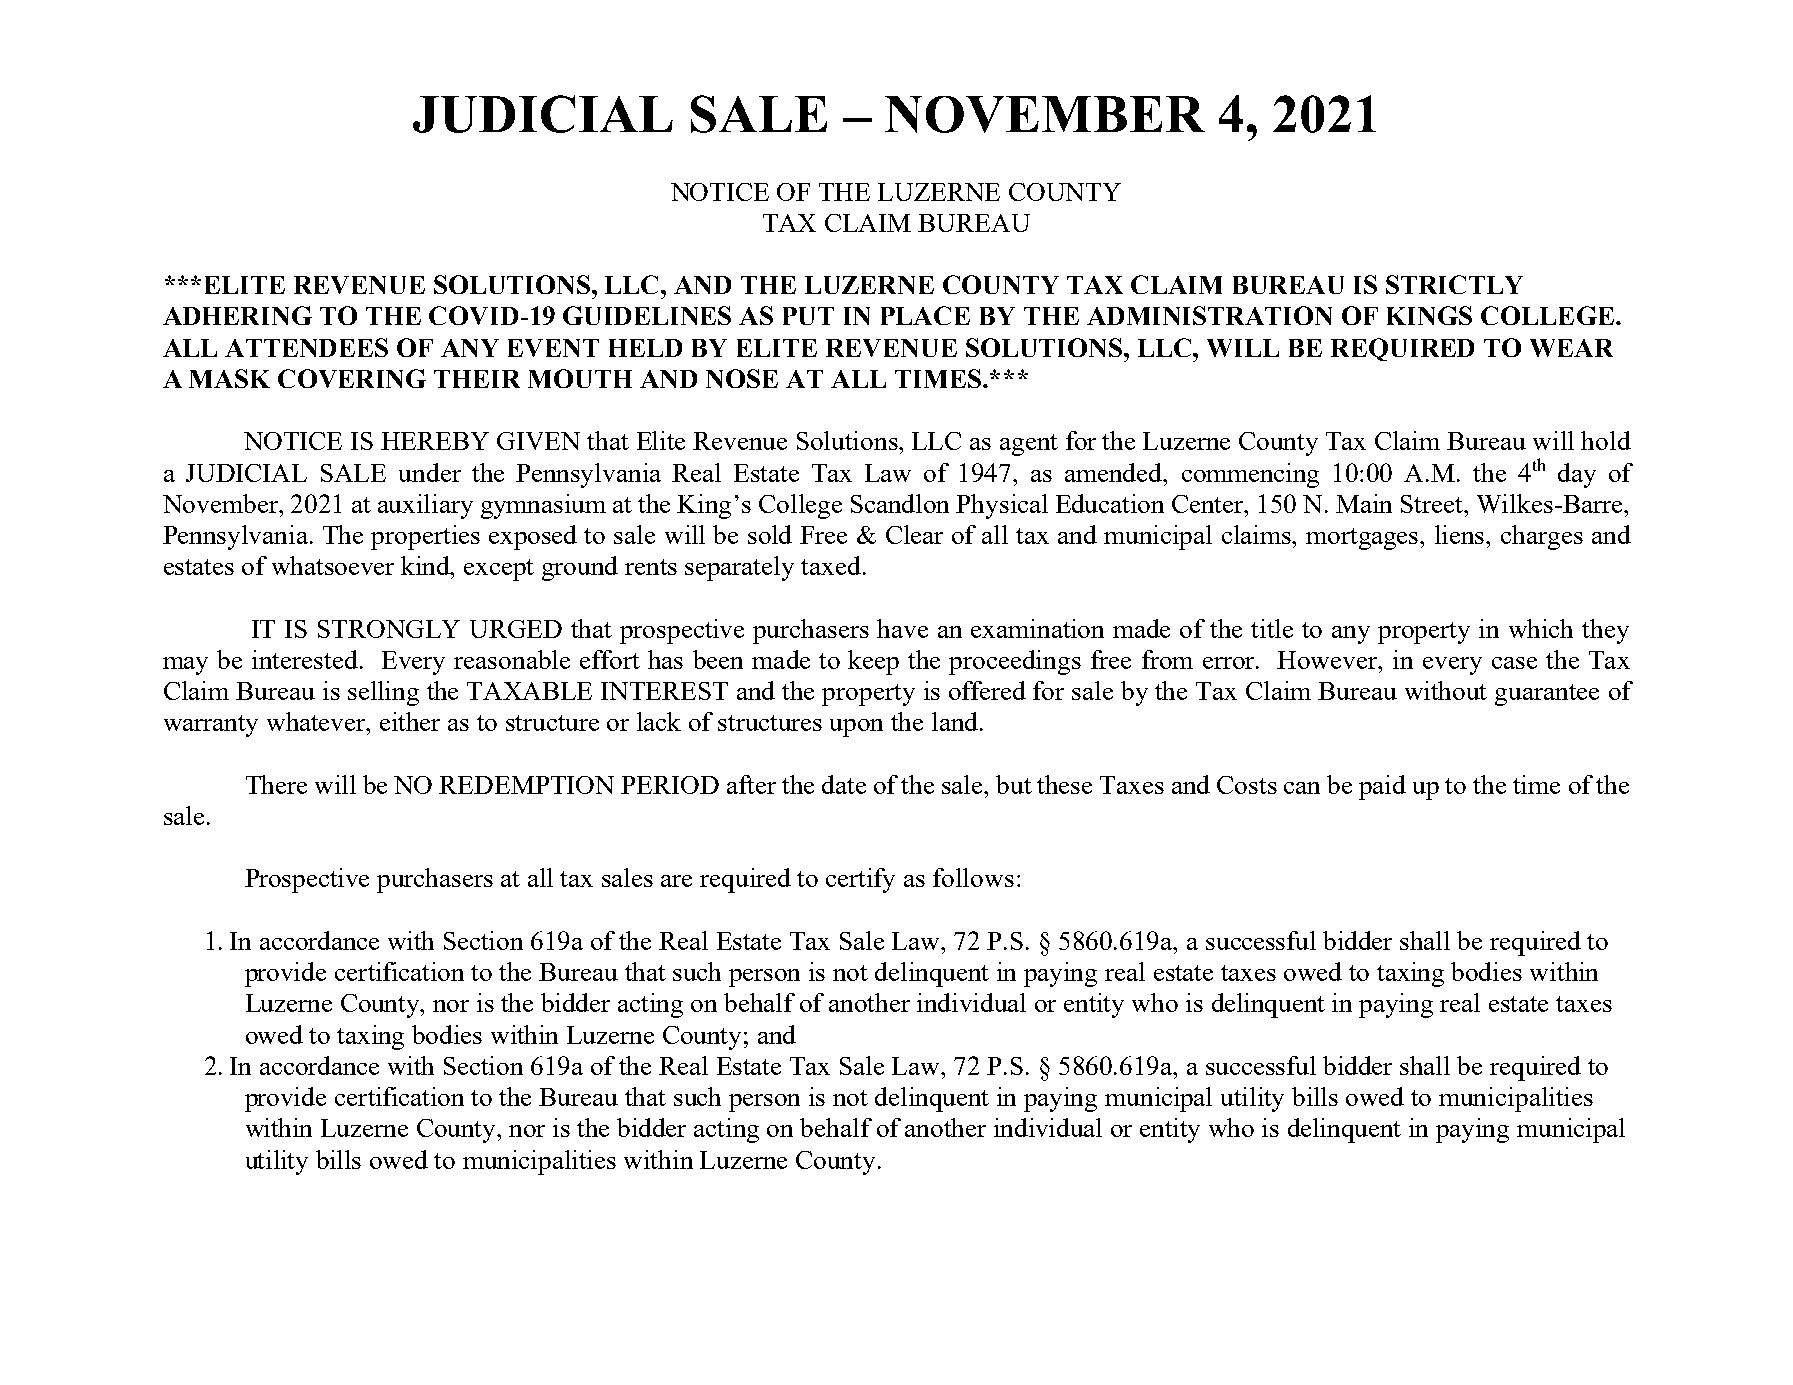 The width and height of the page is (1793, 1385). Describe the element at coordinates (860, 880) in the page. I see `certify` at that location.
